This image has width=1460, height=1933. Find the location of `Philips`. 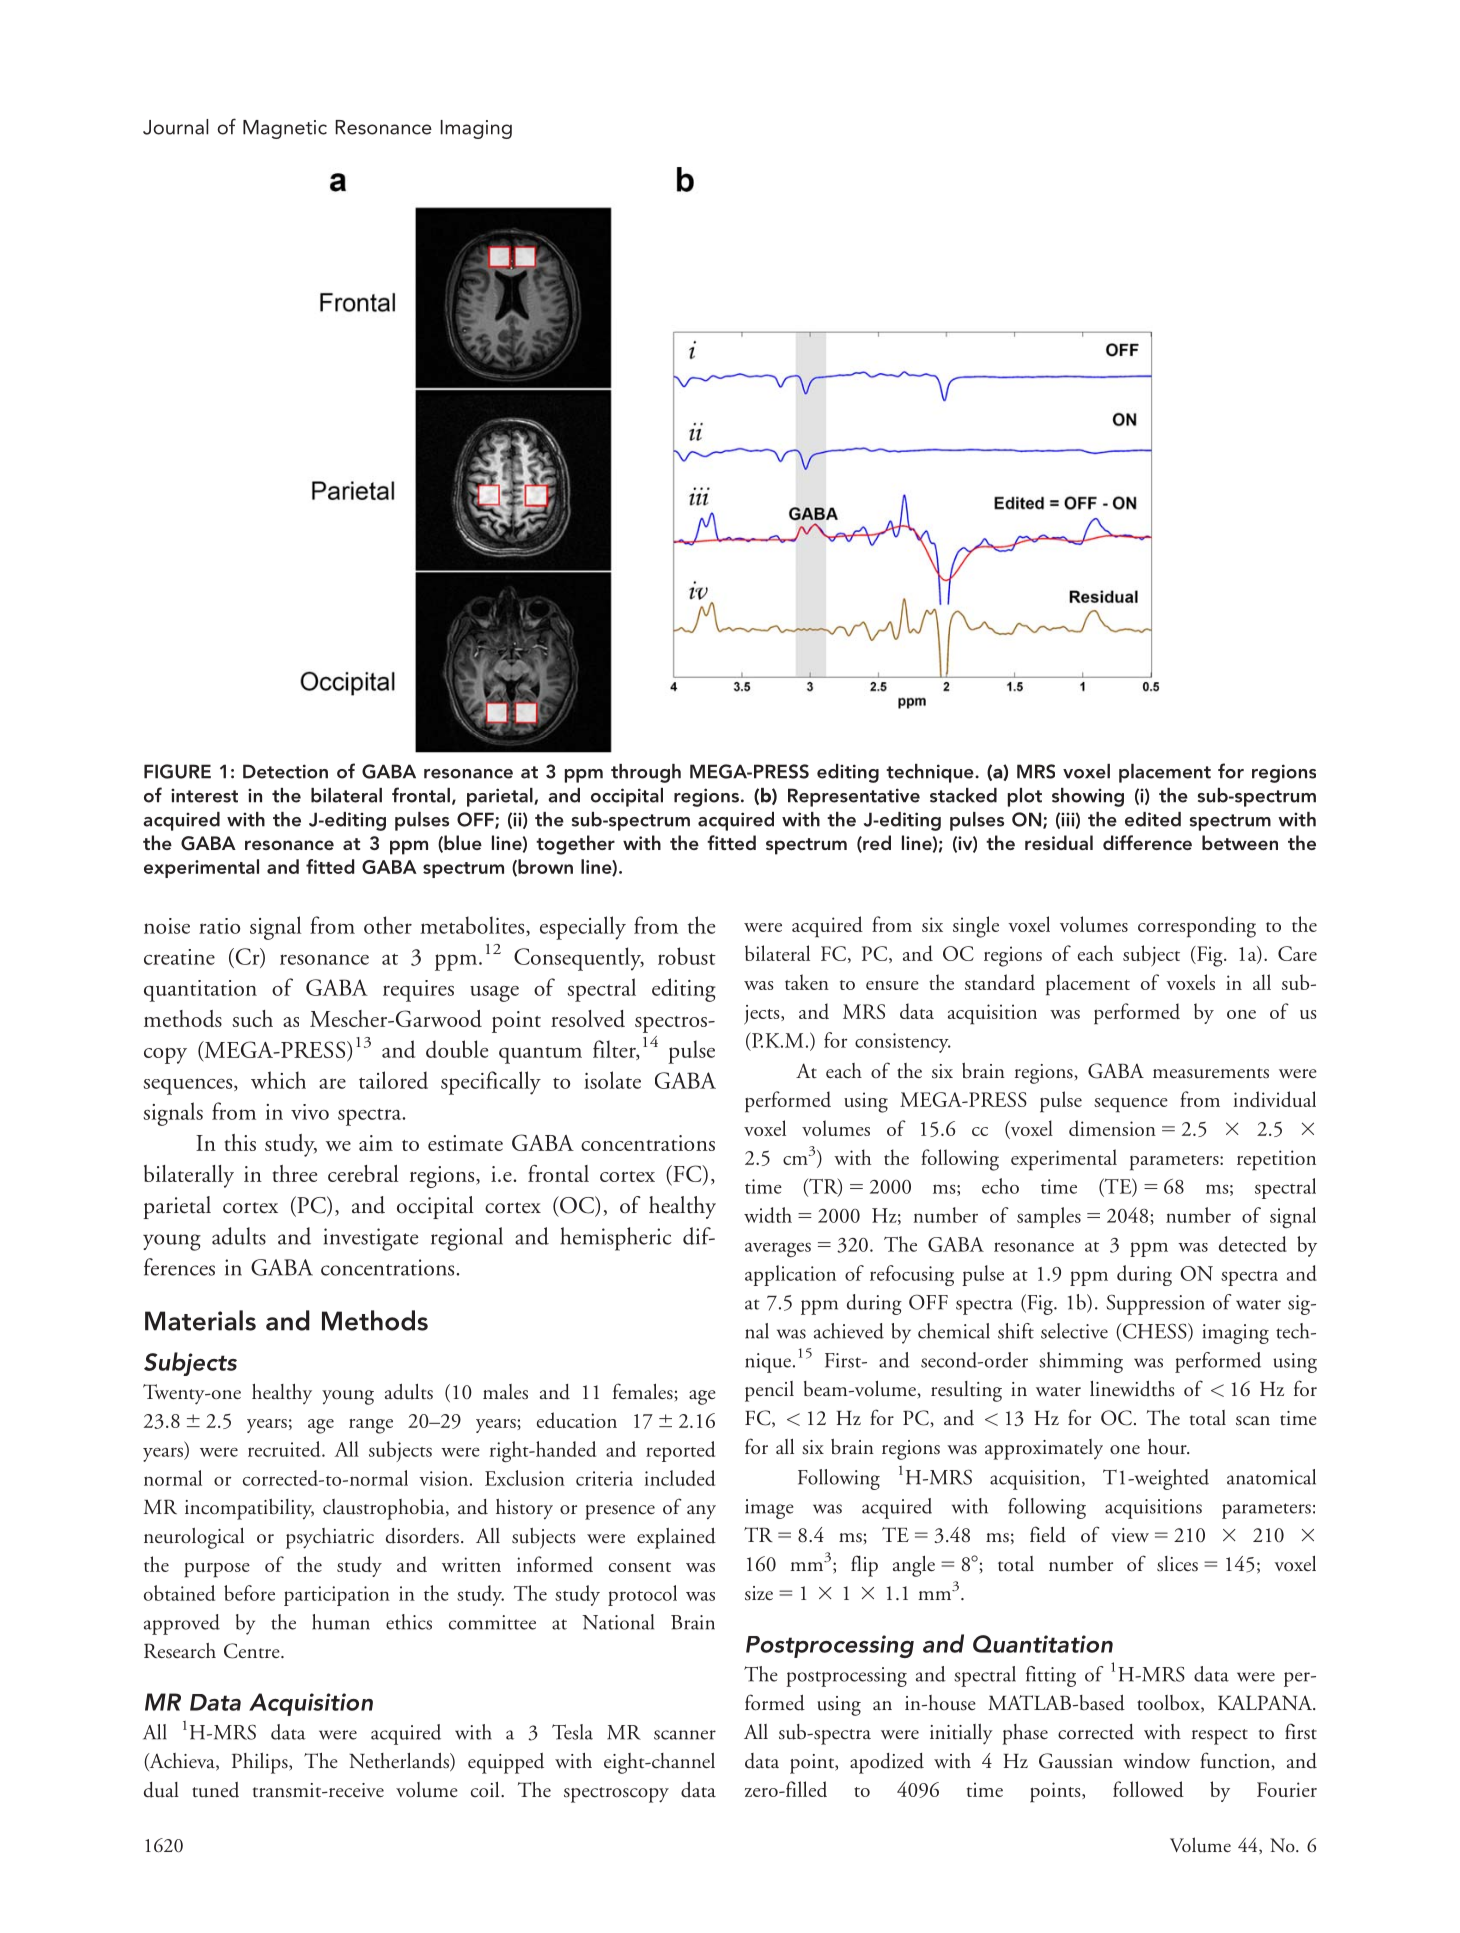

Philips is located at coordinates (261, 1763).
